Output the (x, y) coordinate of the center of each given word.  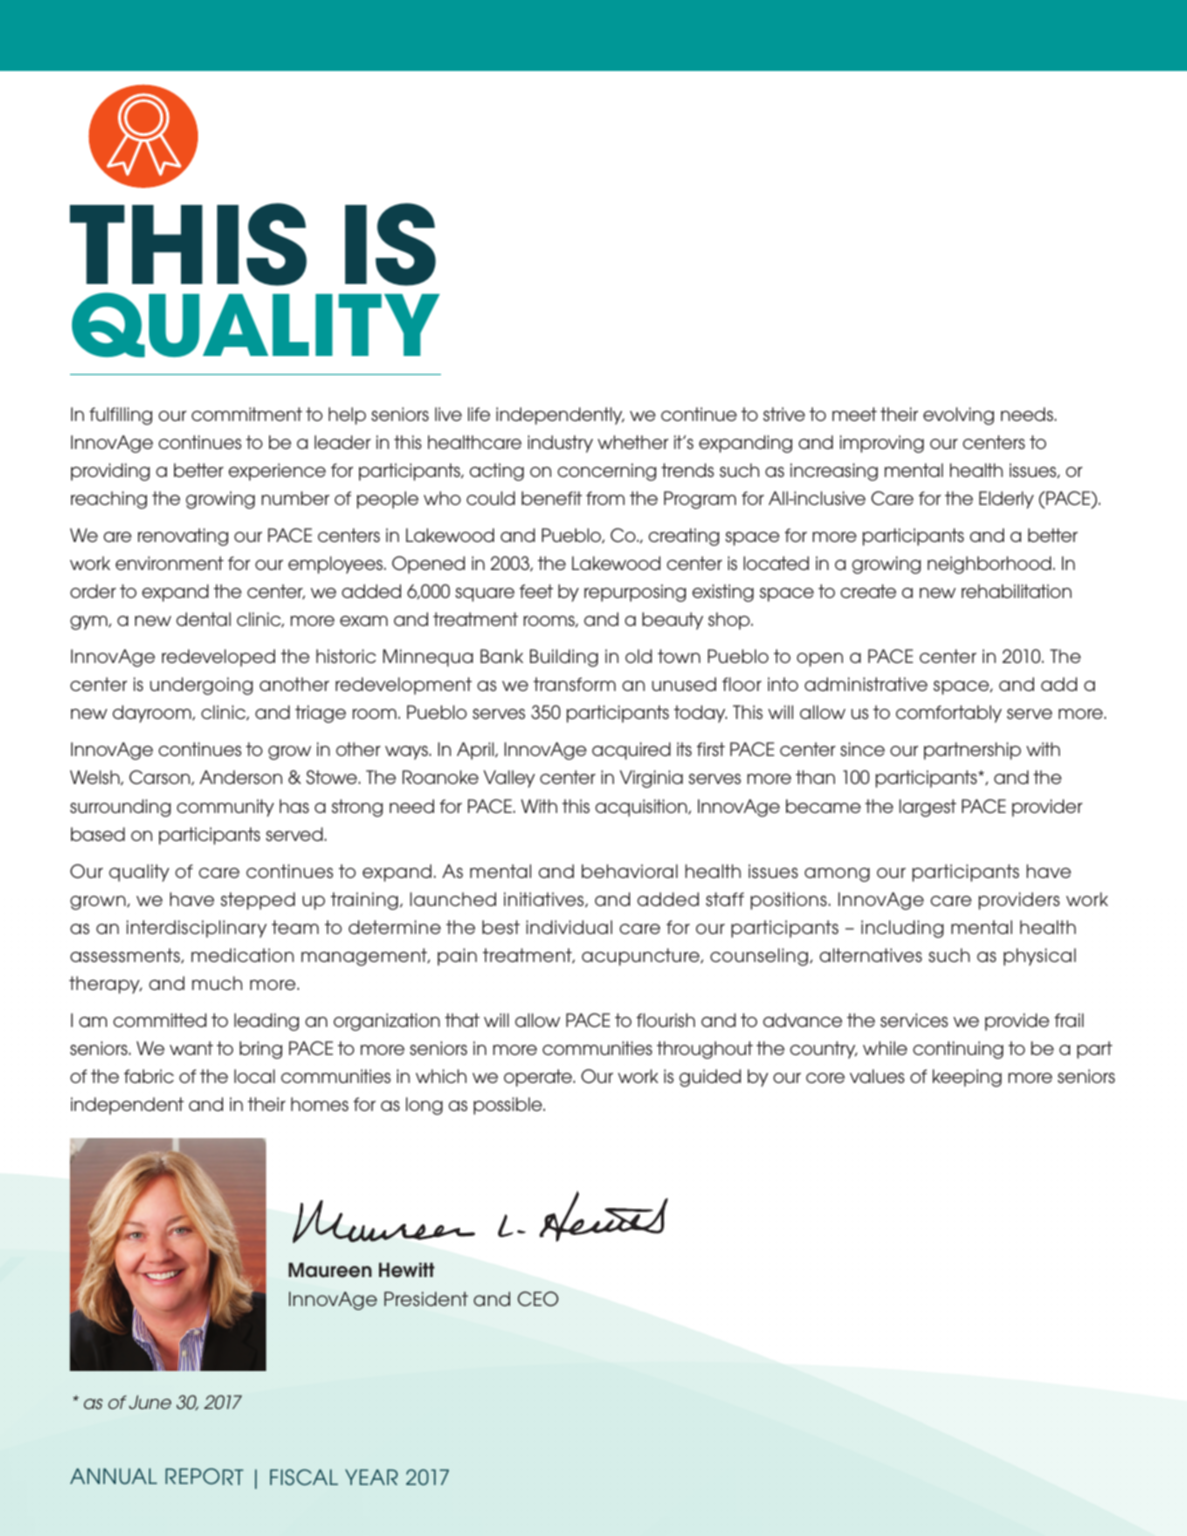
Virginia (651, 779)
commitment (247, 414)
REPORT (204, 1476)
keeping (967, 1078)
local (254, 1076)
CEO (538, 1298)
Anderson (241, 777)
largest (927, 808)
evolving (958, 416)
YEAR (371, 1477)
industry (560, 444)
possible (509, 1106)
